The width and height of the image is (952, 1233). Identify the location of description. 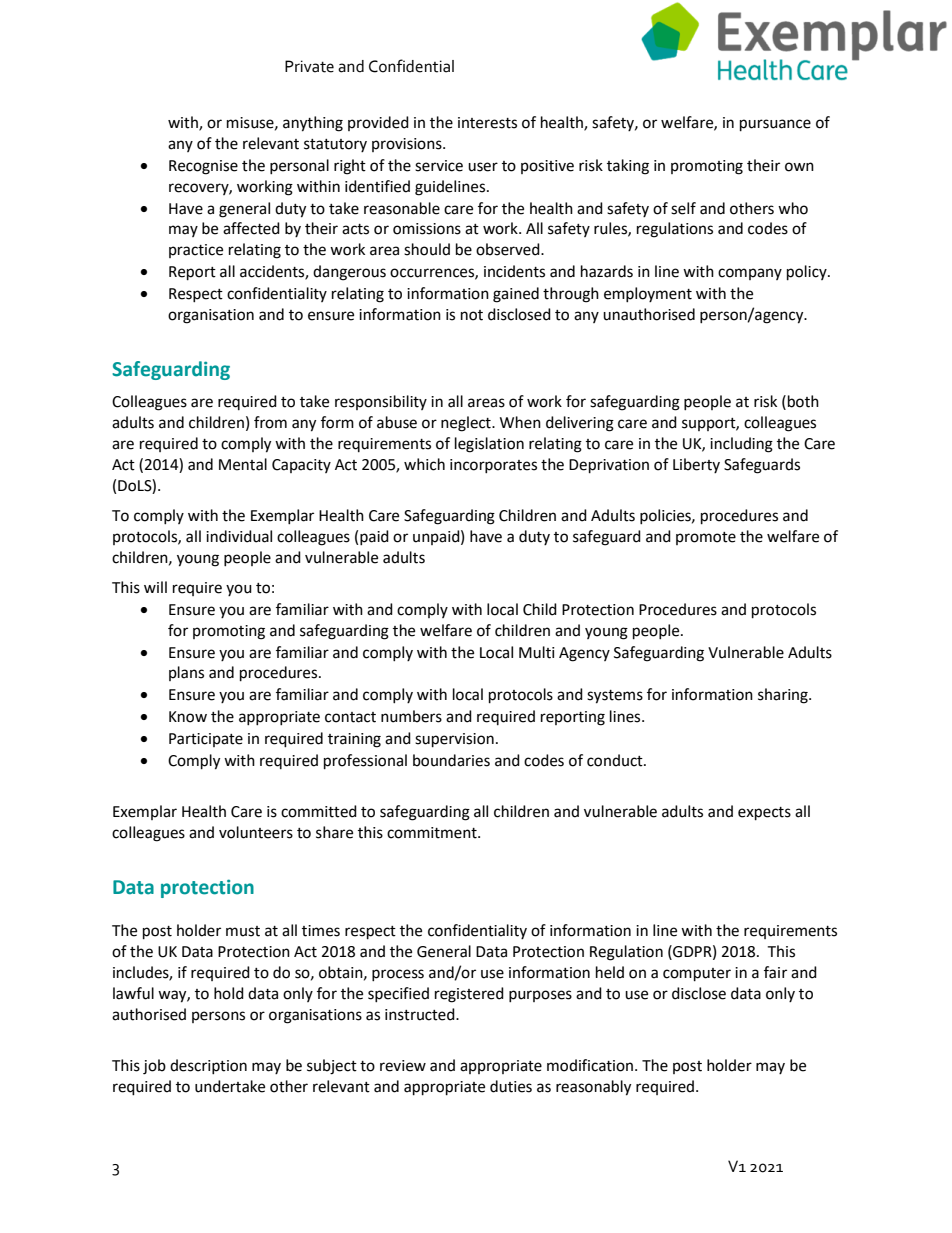
(208, 1066).
